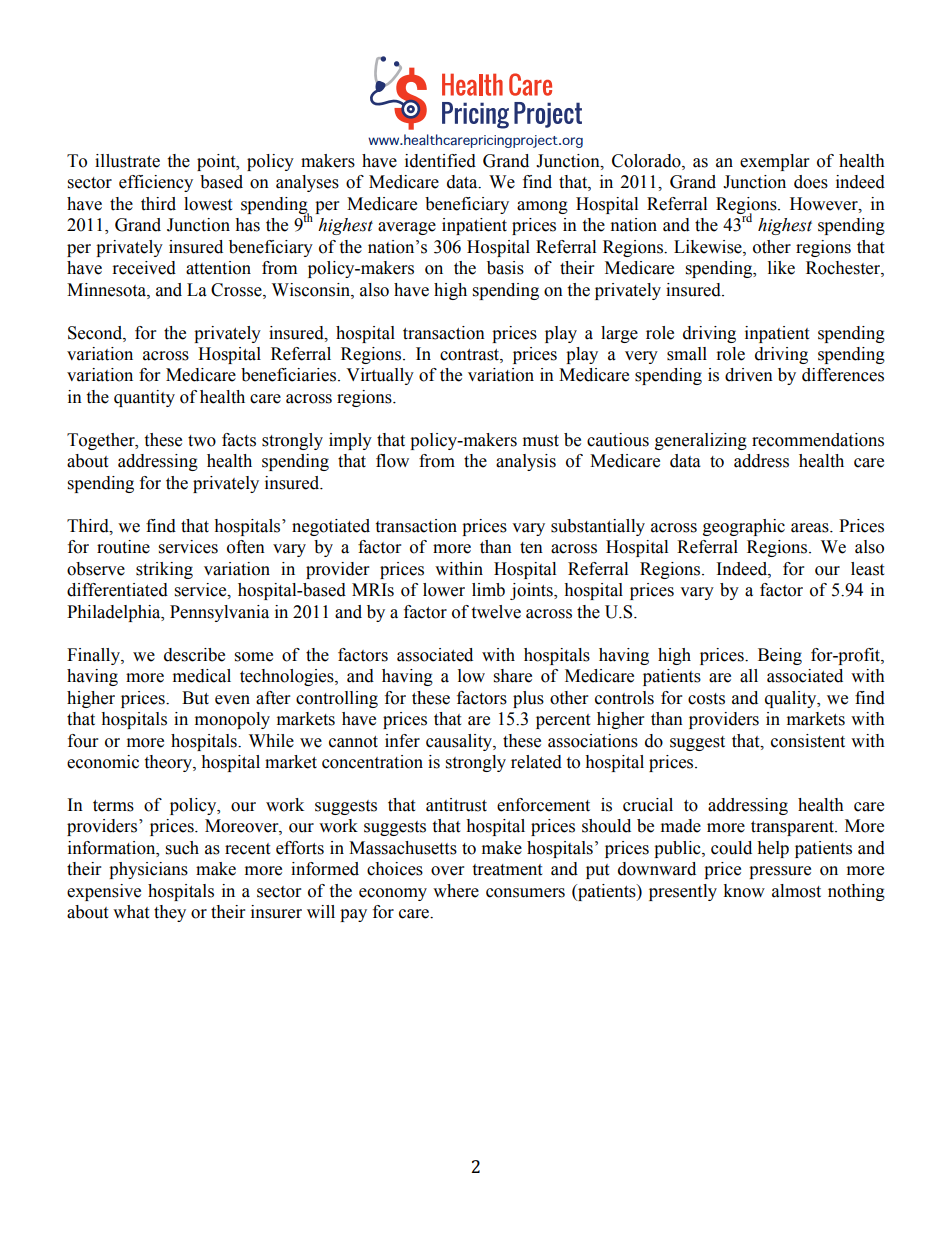 The height and width of the screenshot is (1233, 952). Describe the element at coordinates (811, 182) in the screenshot. I see `does` at that location.
